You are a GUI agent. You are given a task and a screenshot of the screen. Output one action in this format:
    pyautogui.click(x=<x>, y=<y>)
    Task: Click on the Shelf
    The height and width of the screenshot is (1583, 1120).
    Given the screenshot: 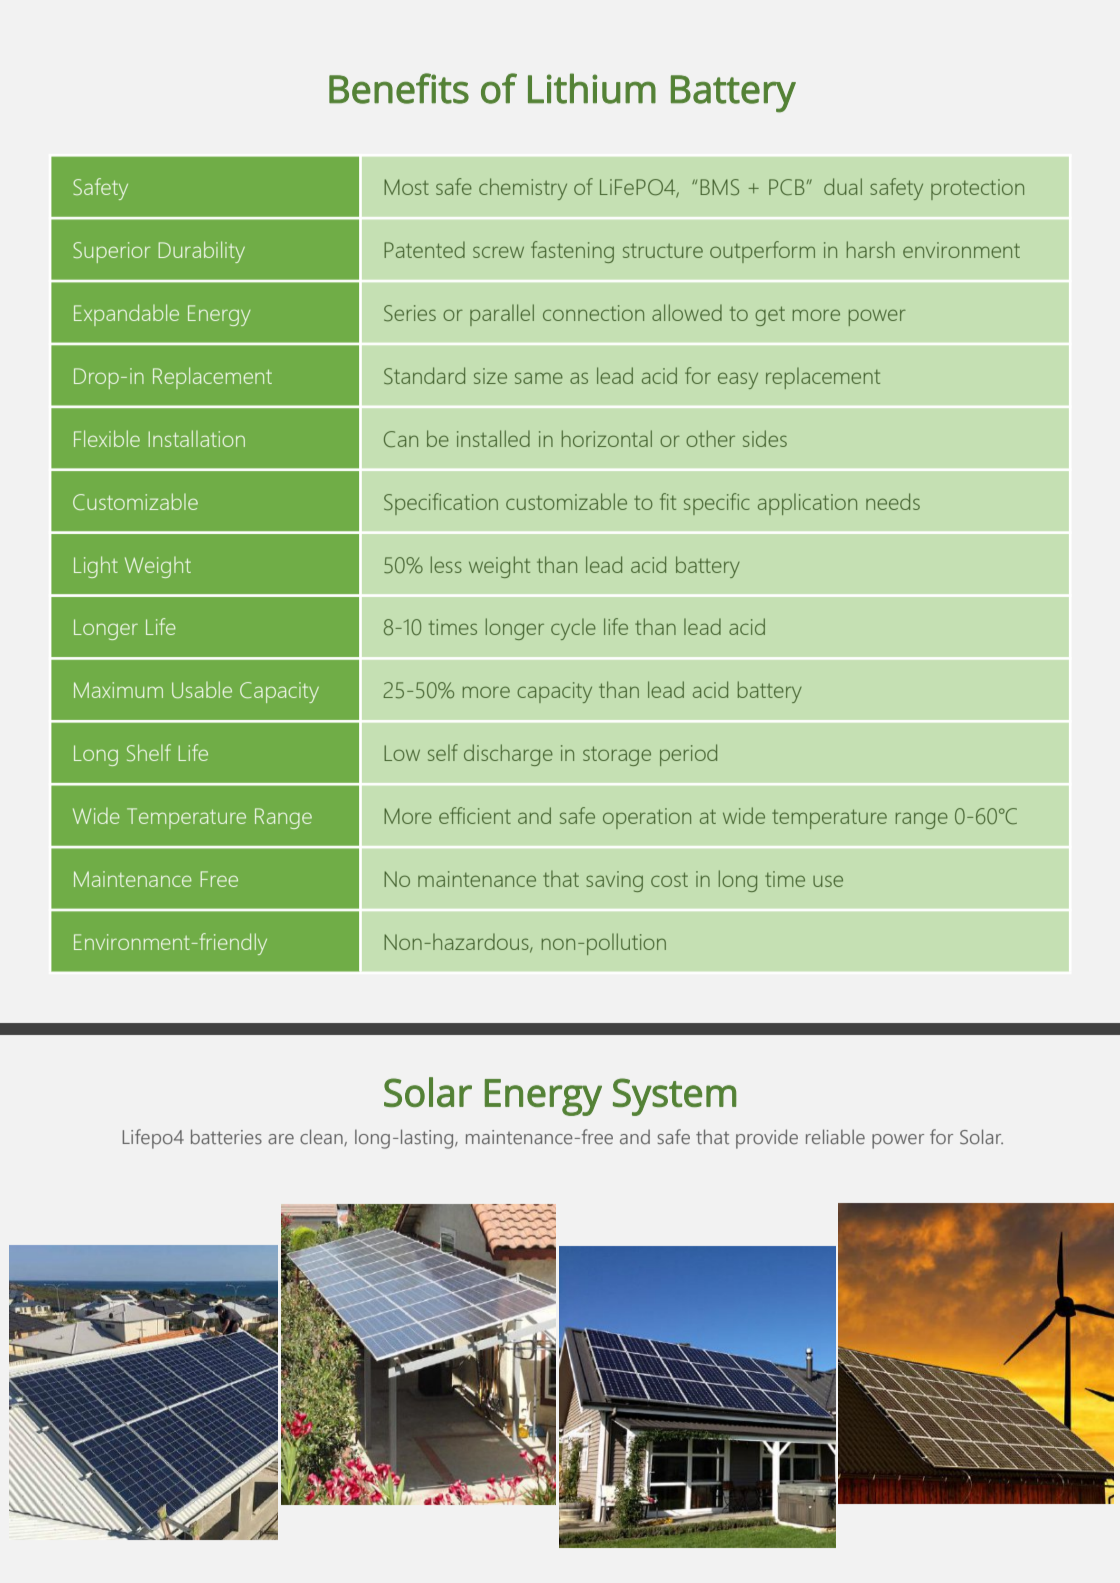 What is the action you would take?
    pyautogui.click(x=149, y=752)
